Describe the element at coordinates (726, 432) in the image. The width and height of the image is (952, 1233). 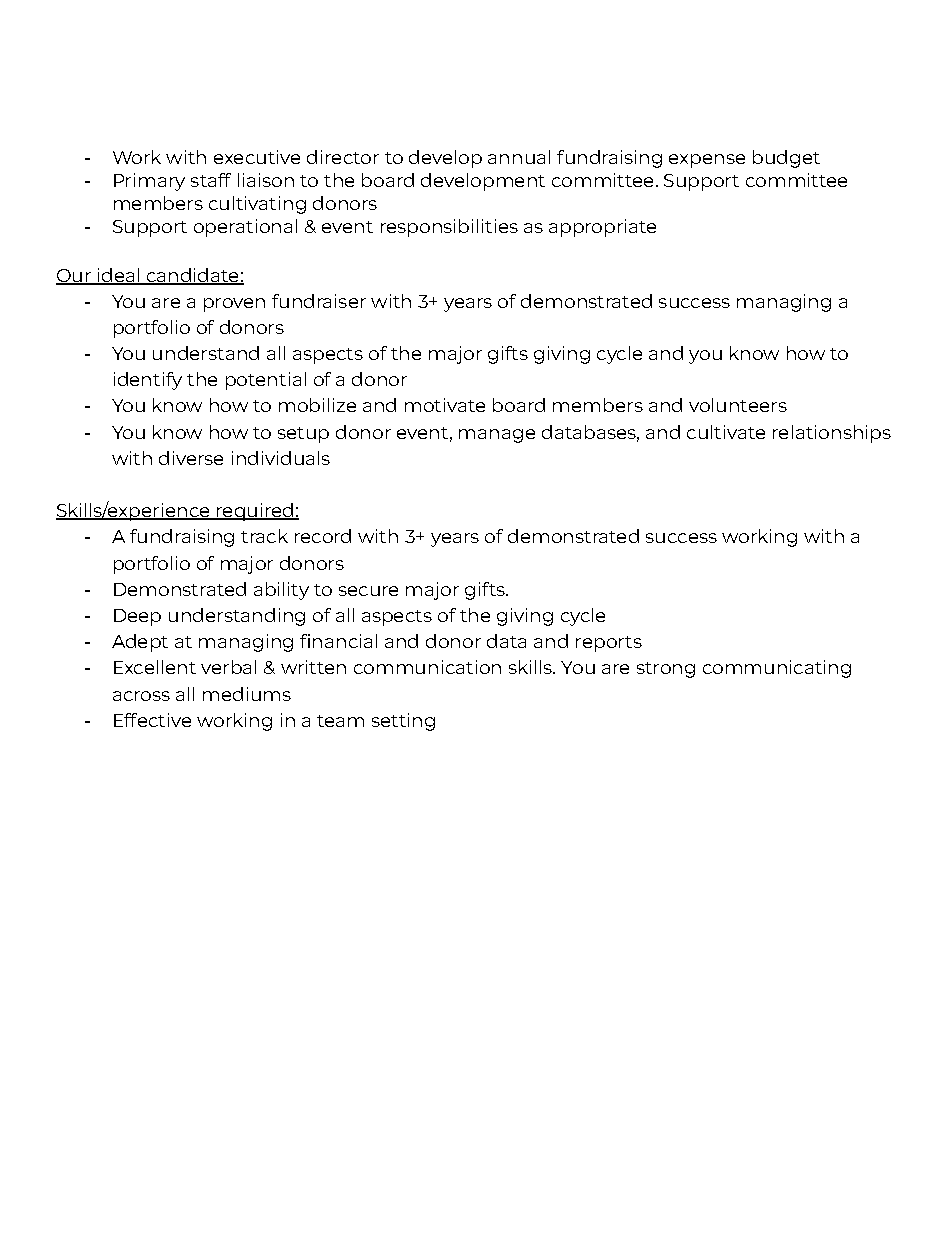
I see `cultivate` at that location.
